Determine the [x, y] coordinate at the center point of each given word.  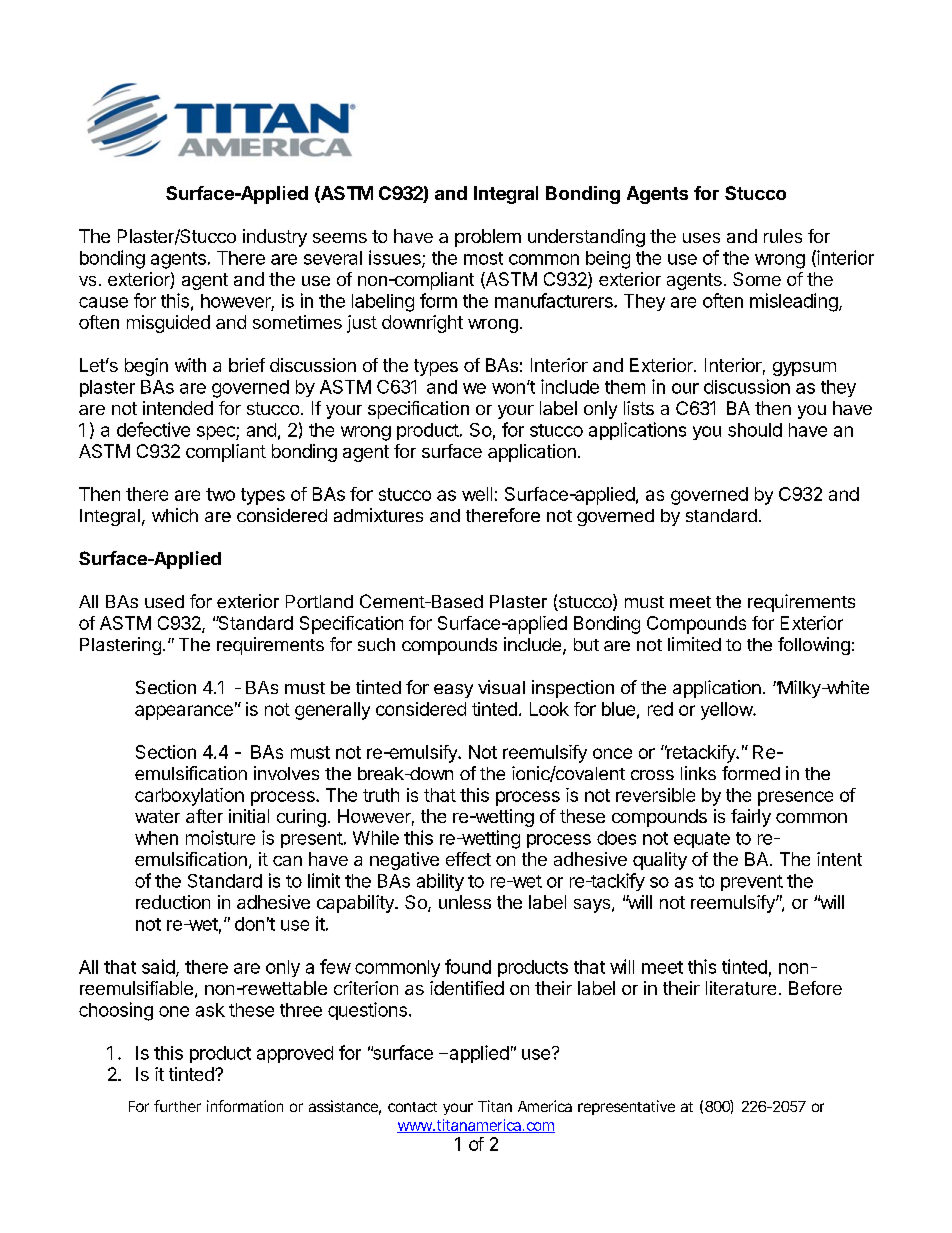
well [477, 494]
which [175, 515]
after [204, 816]
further [177, 1106]
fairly [751, 818]
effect [468, 859]
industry [275, 238]
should [755, 430]
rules [783, 236]
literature [741, 988]
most [483, 258]
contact [412, 1107]
